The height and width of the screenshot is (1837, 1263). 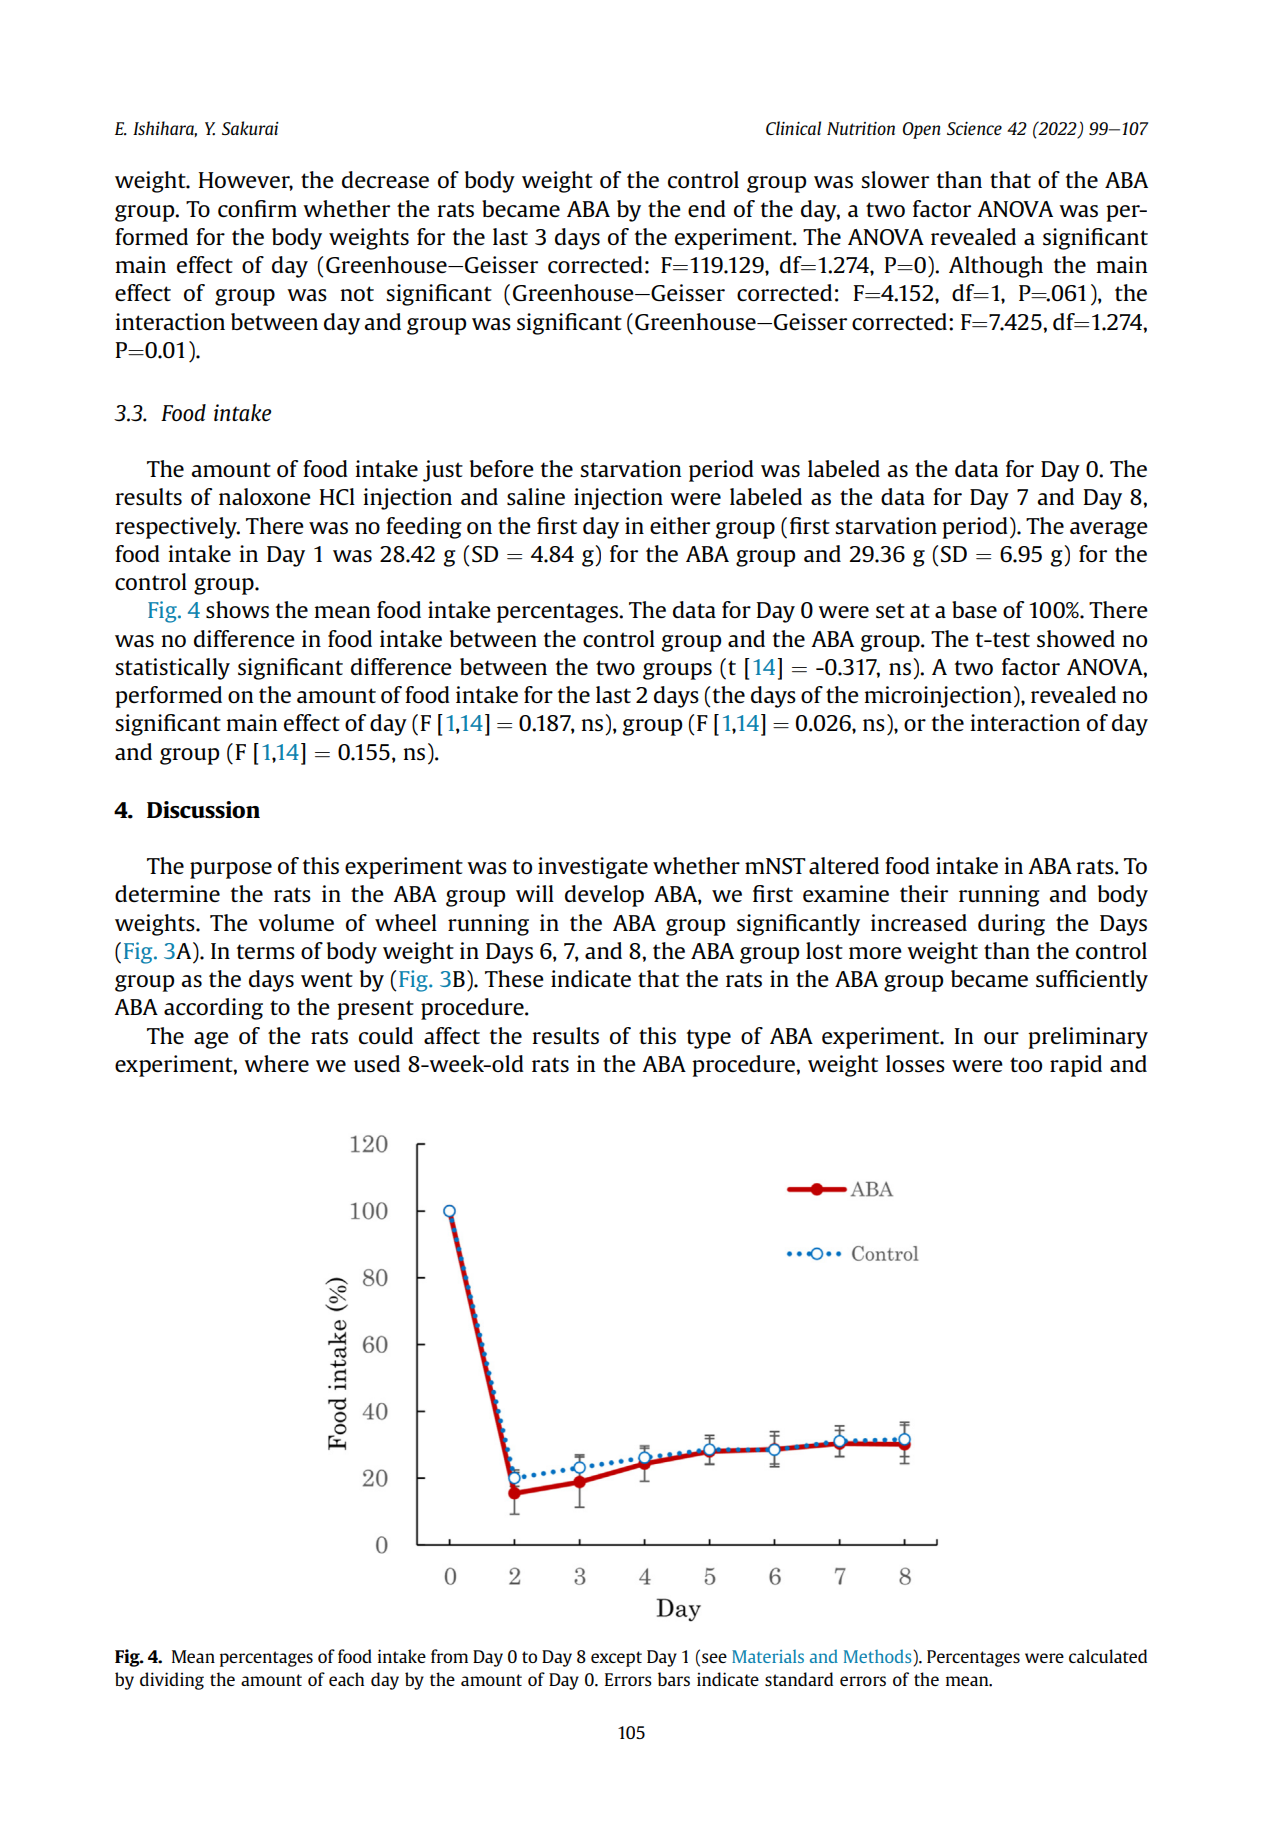 I want to click on develop, so click(x=604, y=896).
